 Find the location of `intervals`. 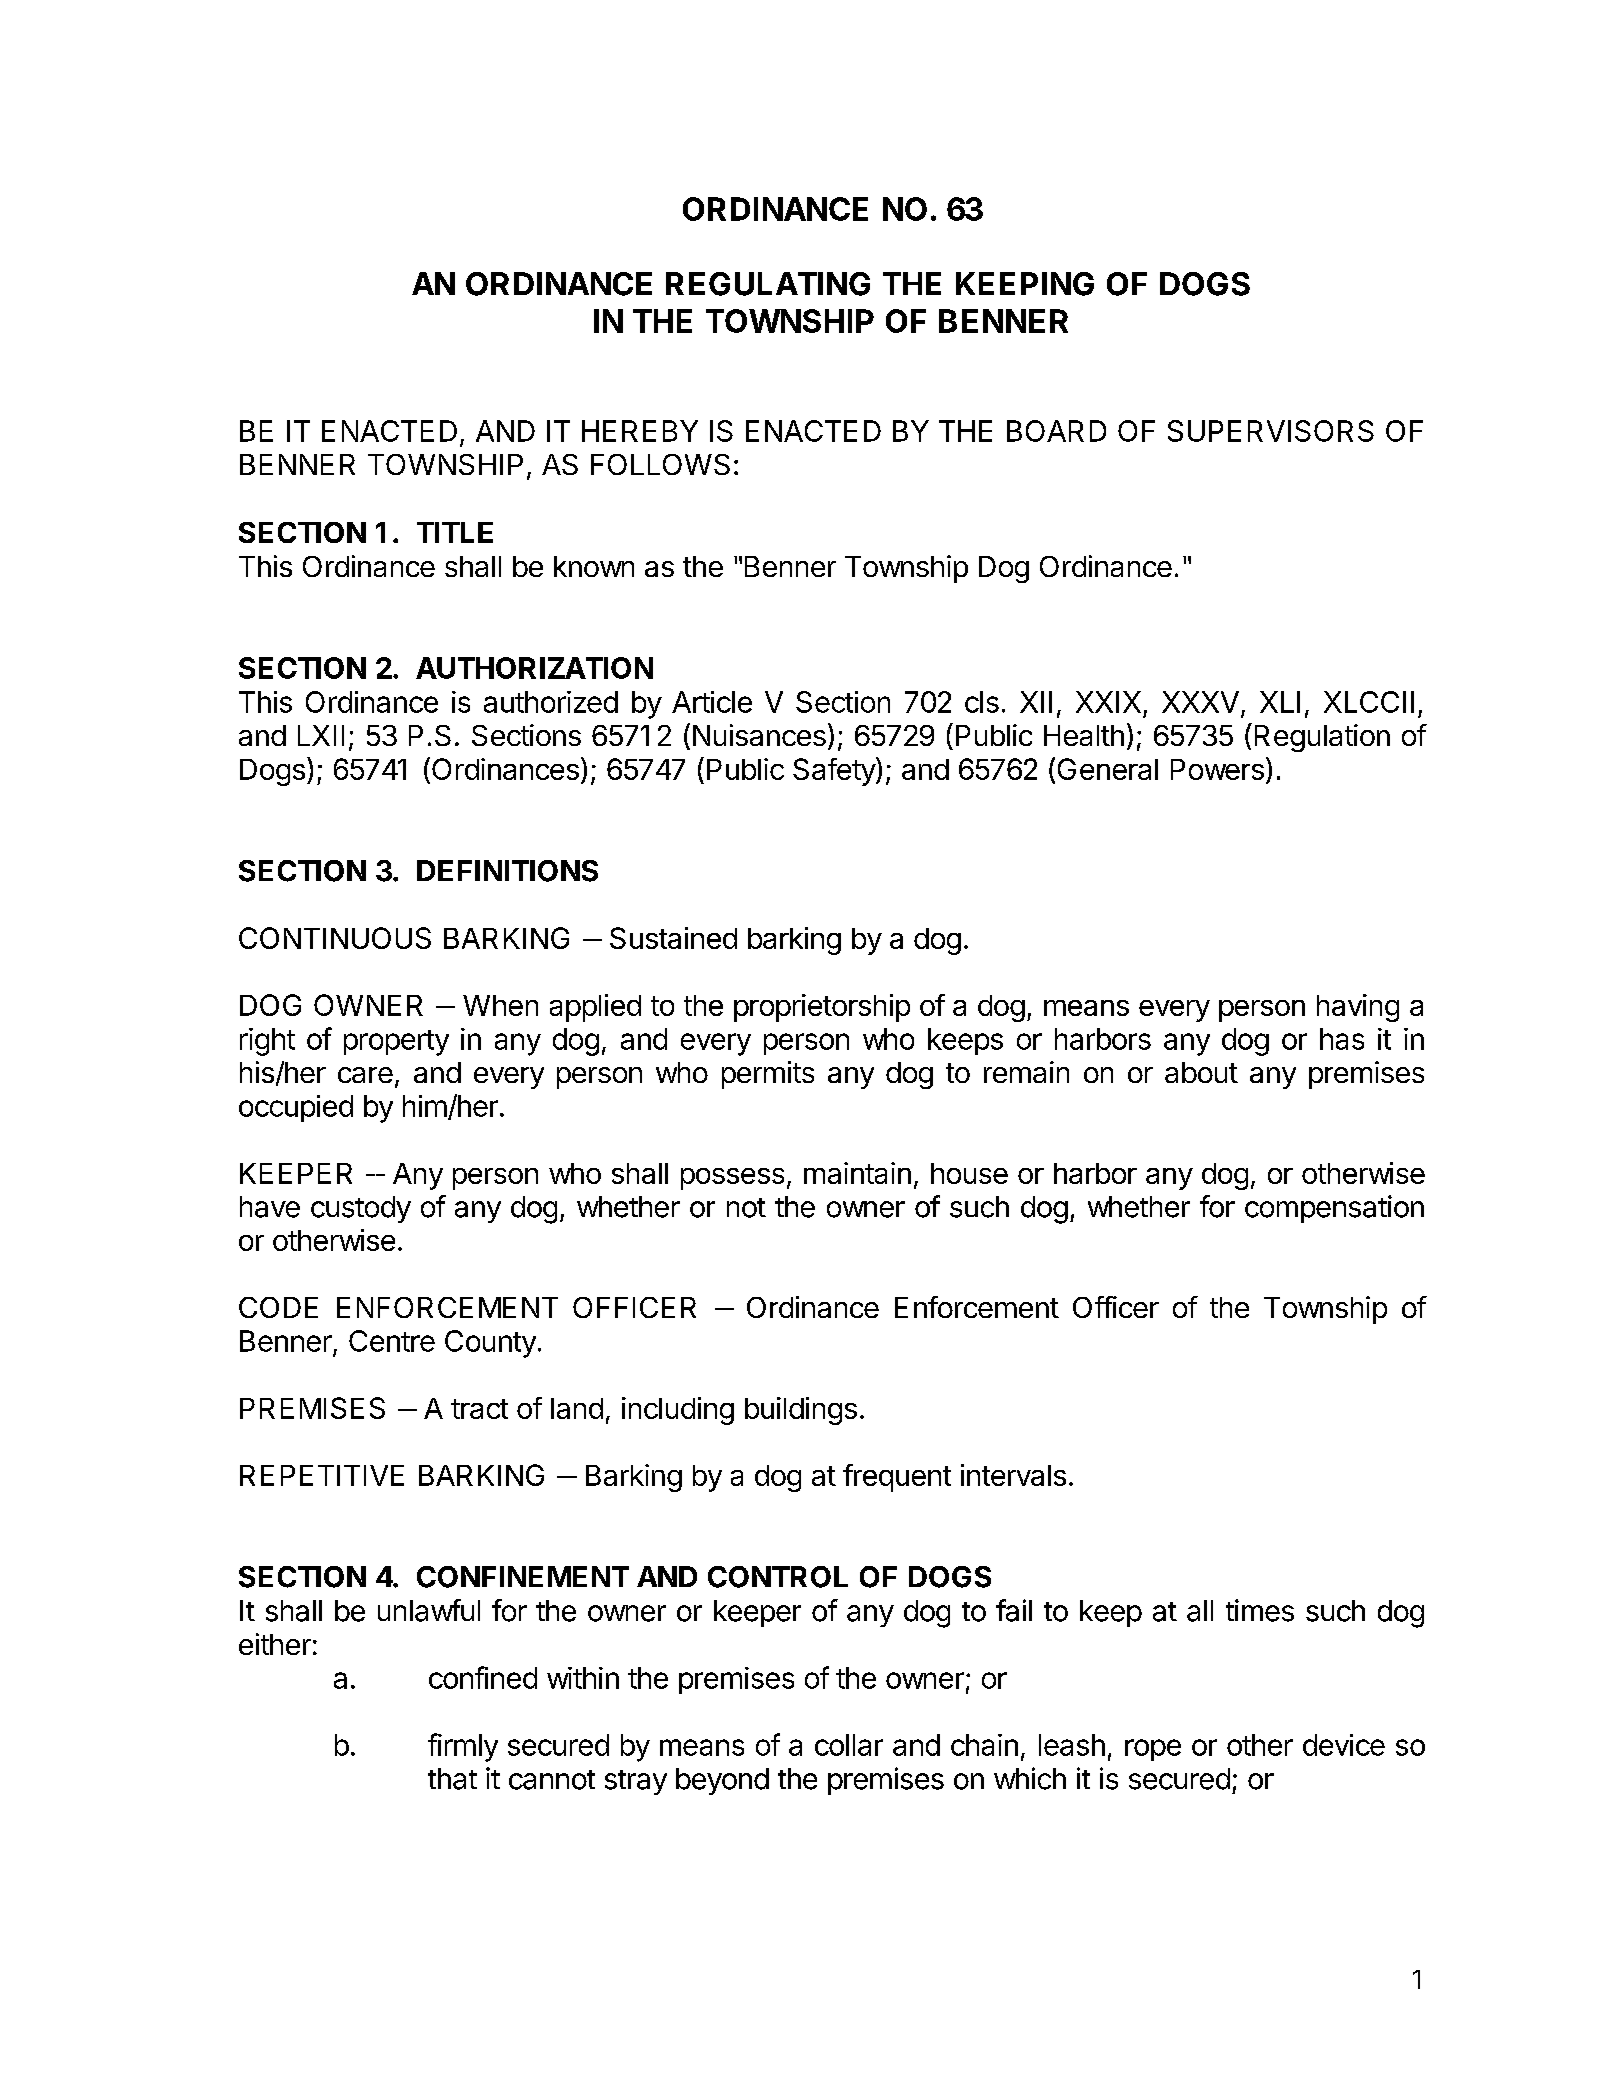

intervals is located at coordinates (1013, 1475).
